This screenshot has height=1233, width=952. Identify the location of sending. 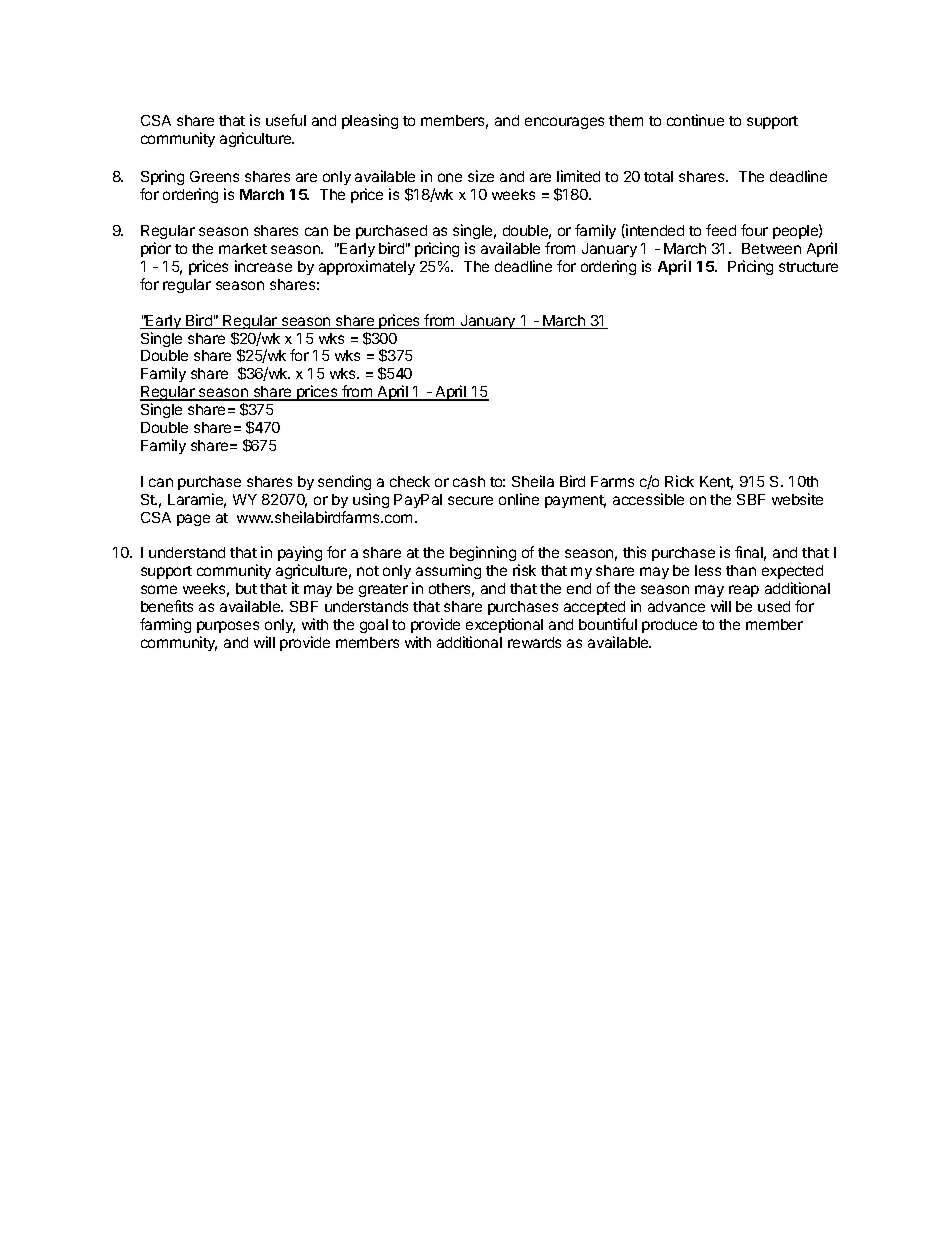
(344, 482).
